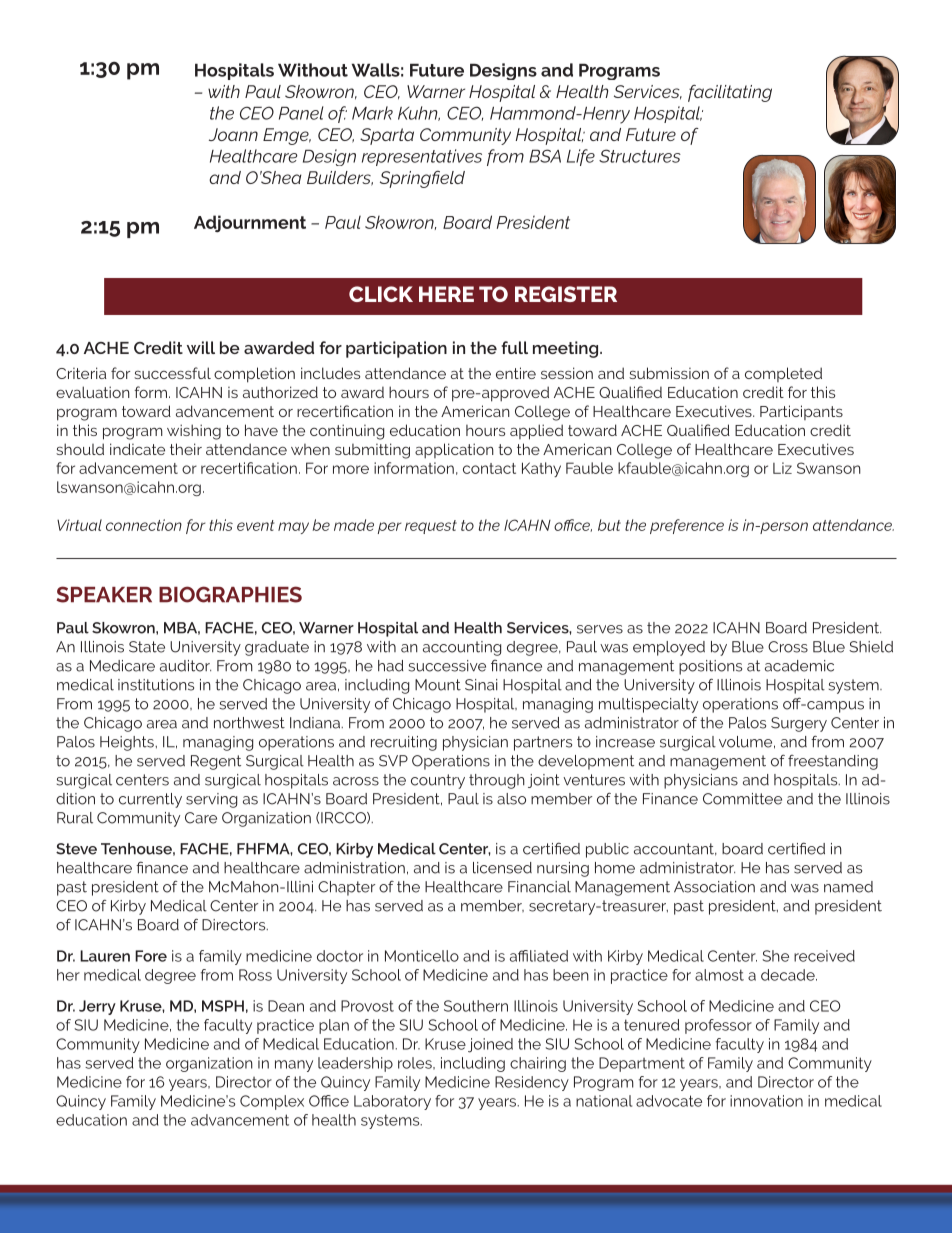 The height and width of the screenshot is (1233, 952). What do you see at coordinates (172, 373) in the screenshot?
I see `successful` at bounding box center [172, 373].
